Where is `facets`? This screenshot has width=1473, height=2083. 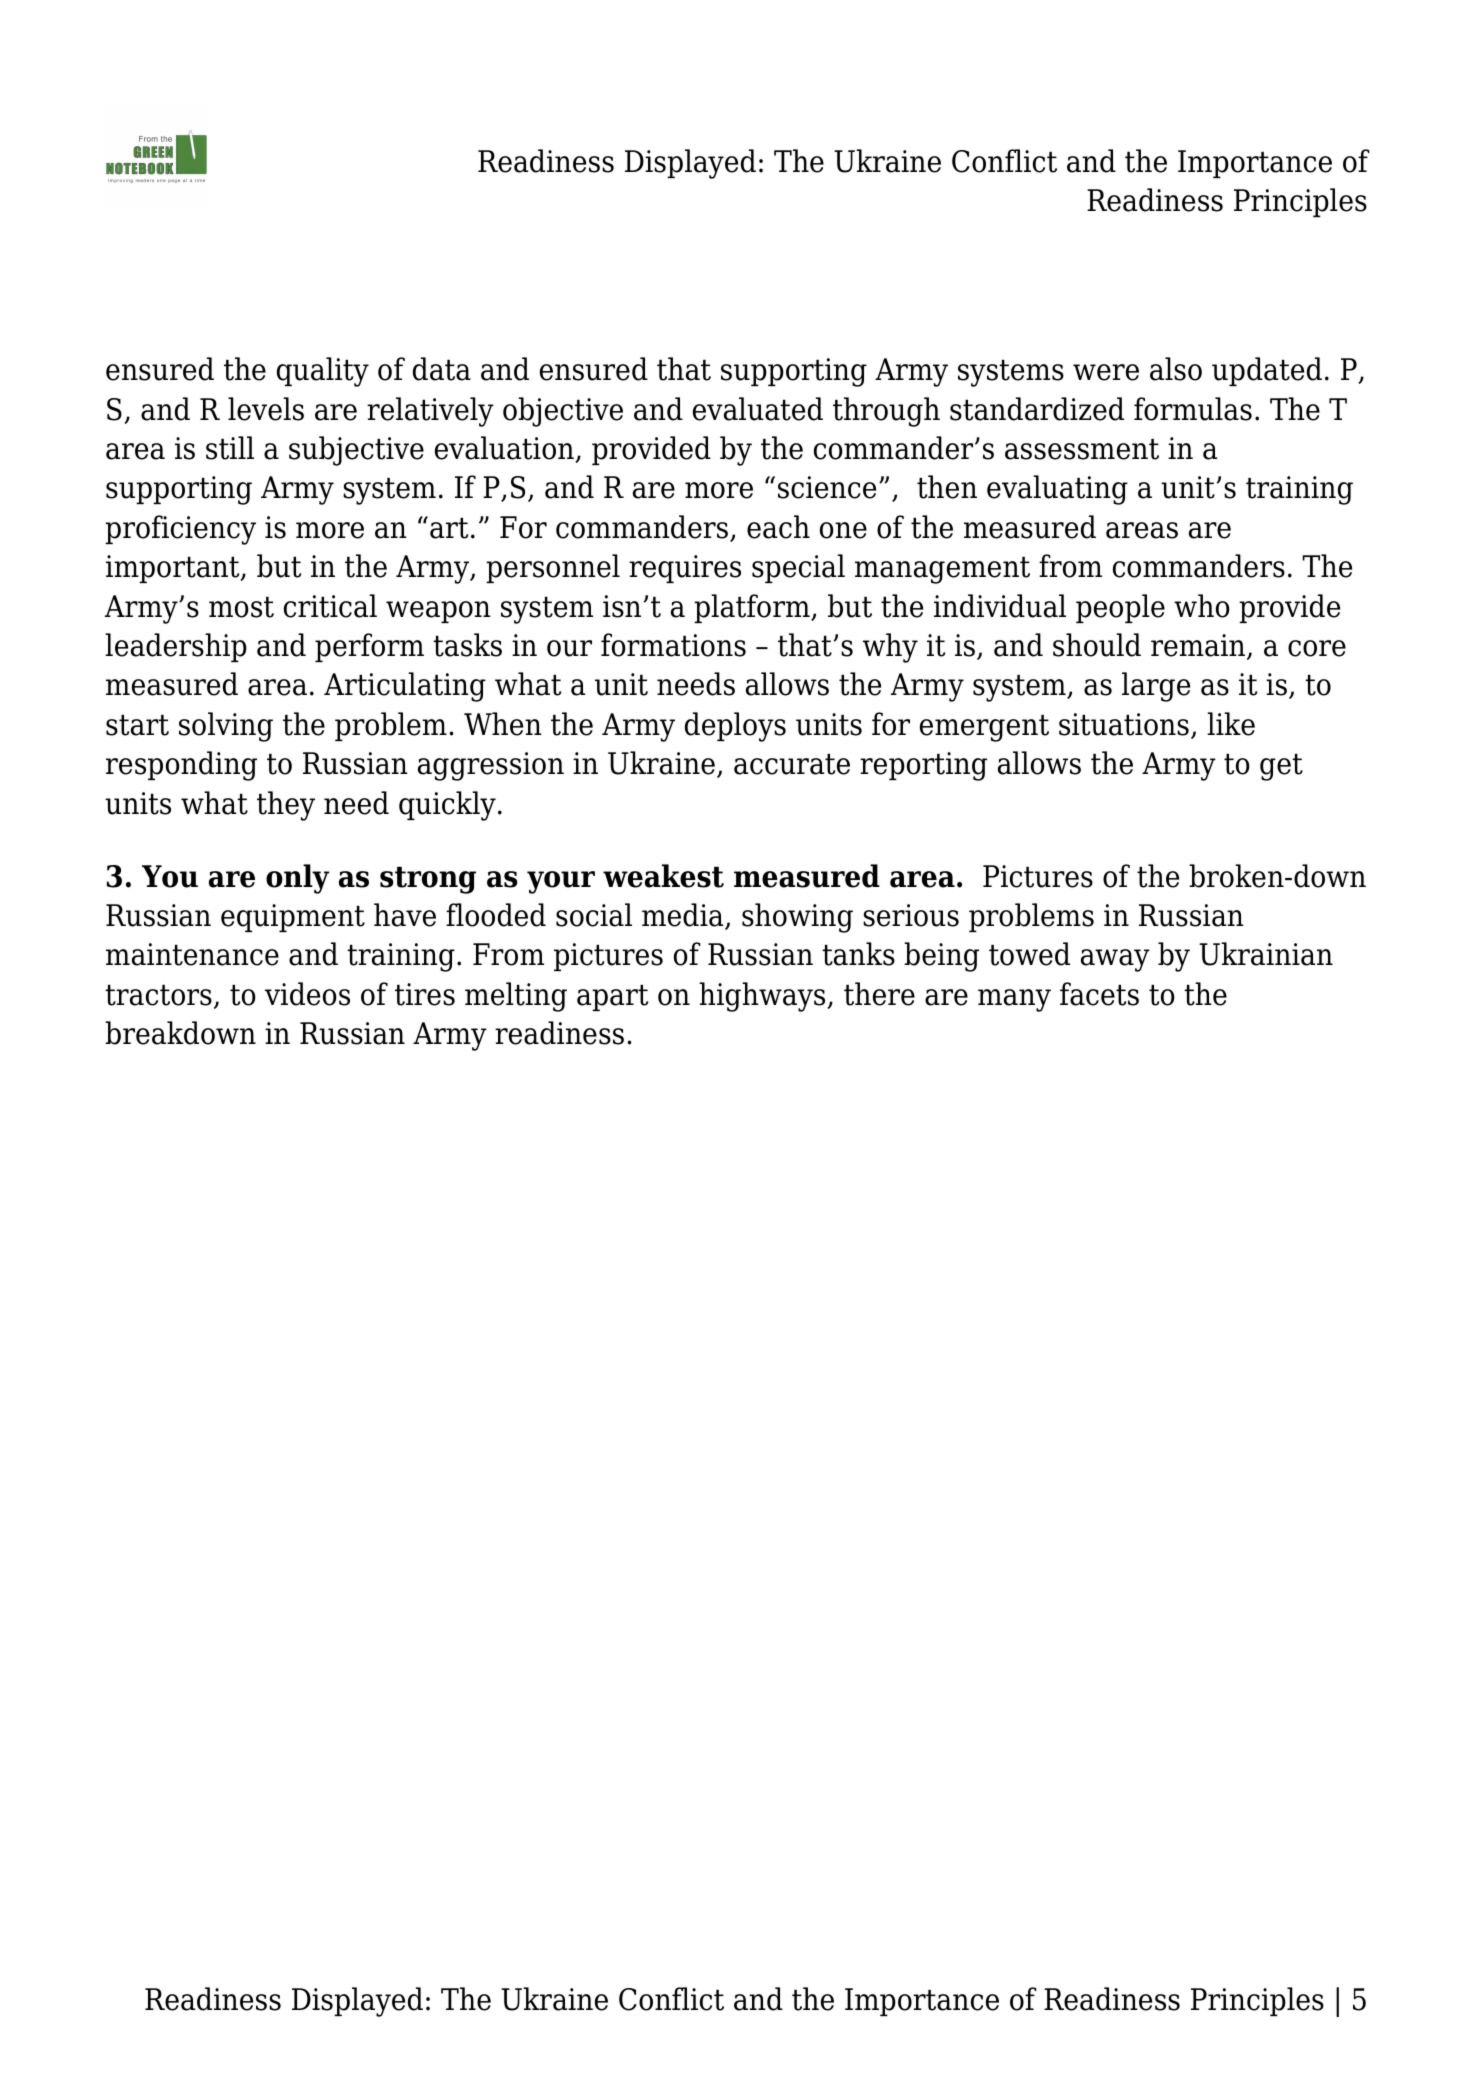 facets is located at coordinates (1099, 994).
